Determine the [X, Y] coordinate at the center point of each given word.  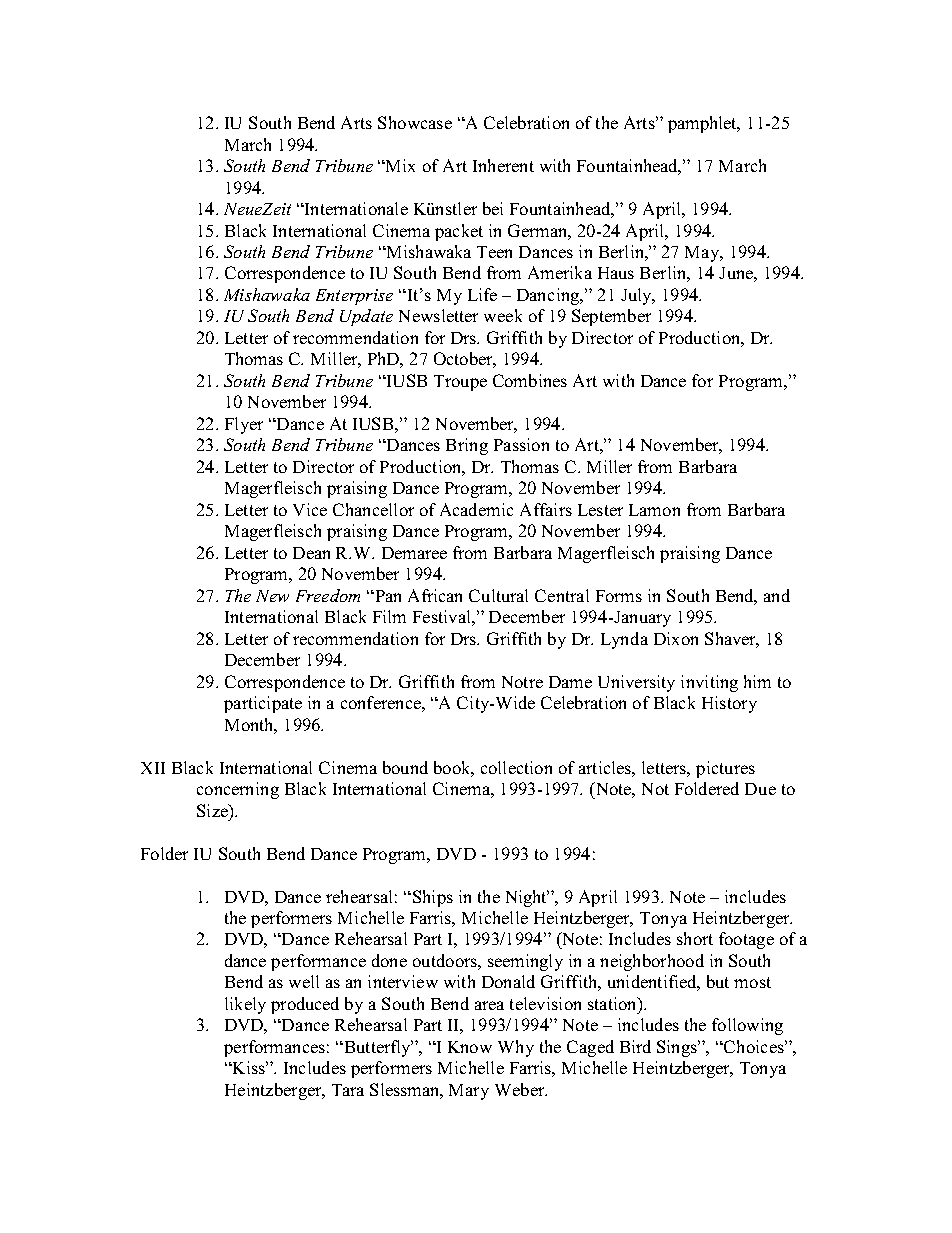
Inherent [503, 165]
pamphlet [704, 124]
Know [470, 1047]
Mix [399, 165]
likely [245, 1005]
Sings [678, 1048]
